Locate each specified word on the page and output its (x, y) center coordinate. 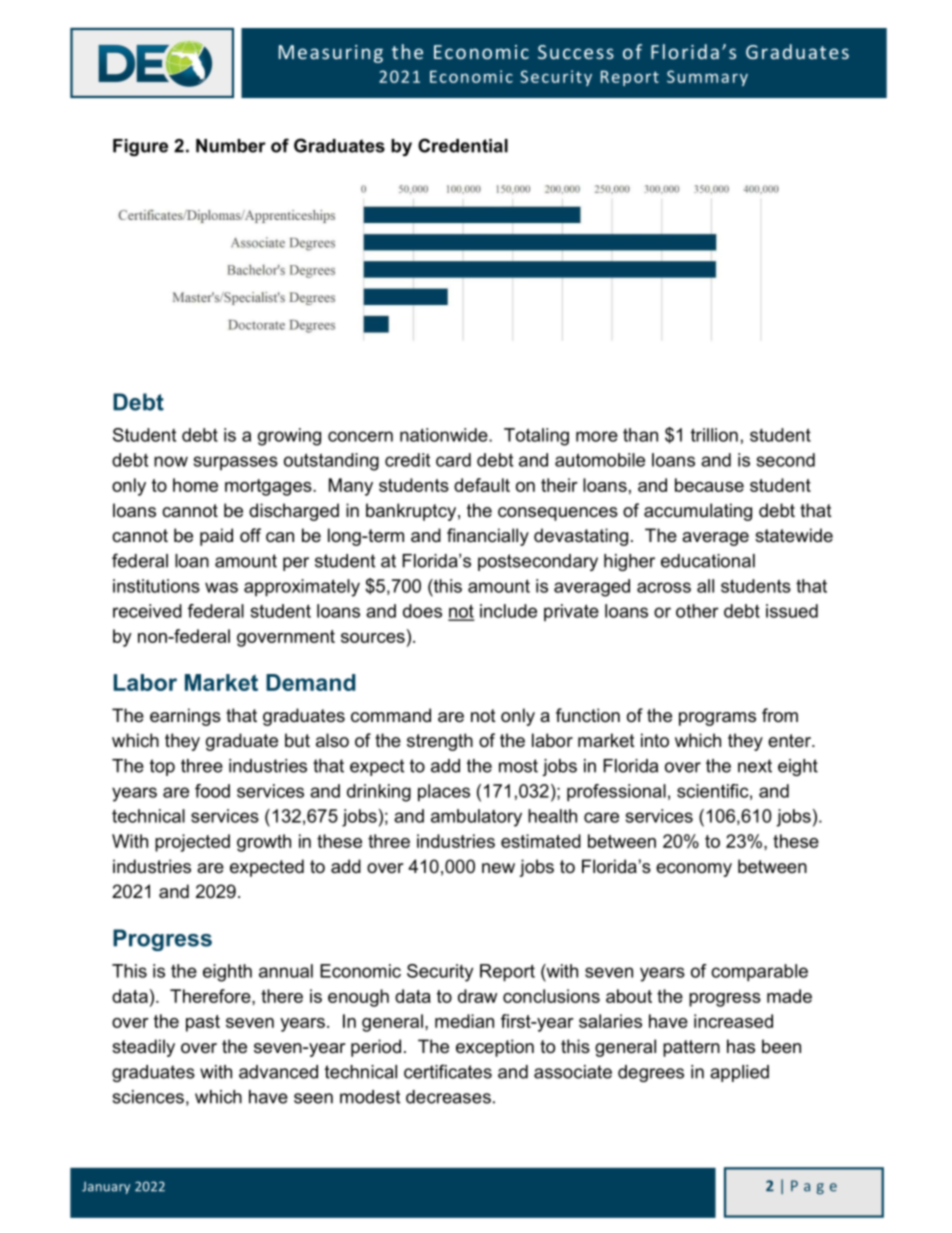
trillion (714, 435)
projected (192, 843)
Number (231, 146)
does (422, 611)
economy (694, 870)
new (498, 868)
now (171, 461)
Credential (463, 145)
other (697, 611)
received (147, 611)
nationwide (445, 435)
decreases (448, 1097)
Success (576, 52)
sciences (148, 1097)
